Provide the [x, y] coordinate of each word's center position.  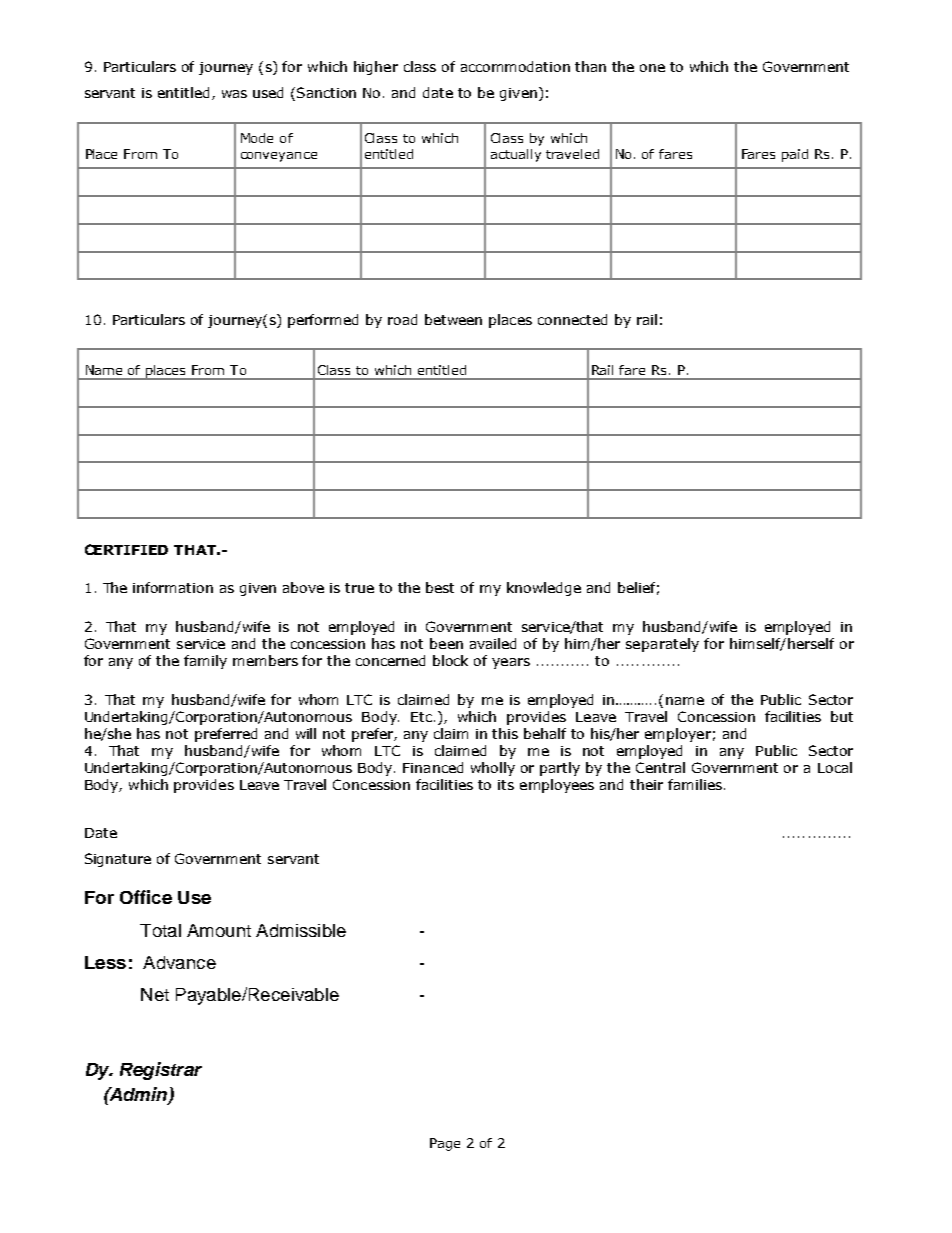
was [234, 94]
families [695, 784]
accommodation [515, 66]
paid [795, 155]
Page [445, 1144]
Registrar [161, 1071]
